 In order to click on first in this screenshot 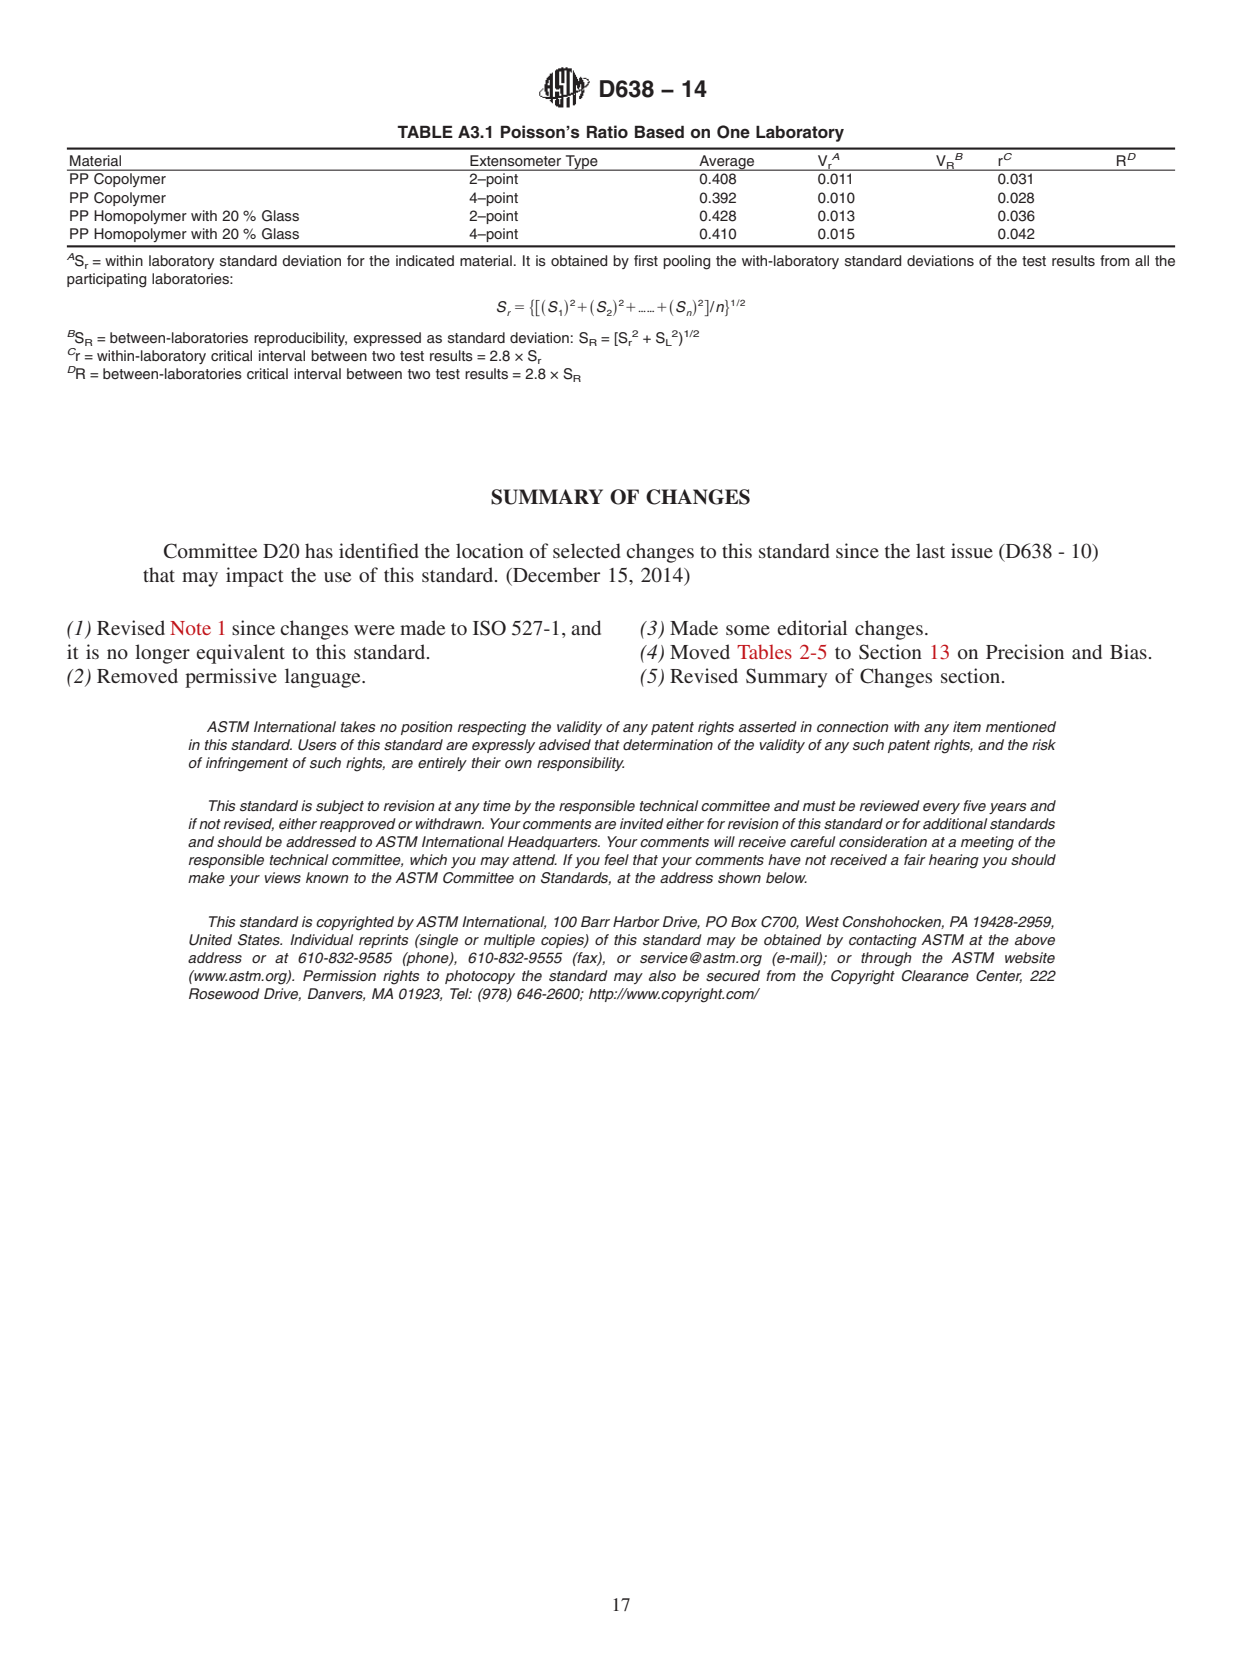, I will do `click(646, 260)`.
